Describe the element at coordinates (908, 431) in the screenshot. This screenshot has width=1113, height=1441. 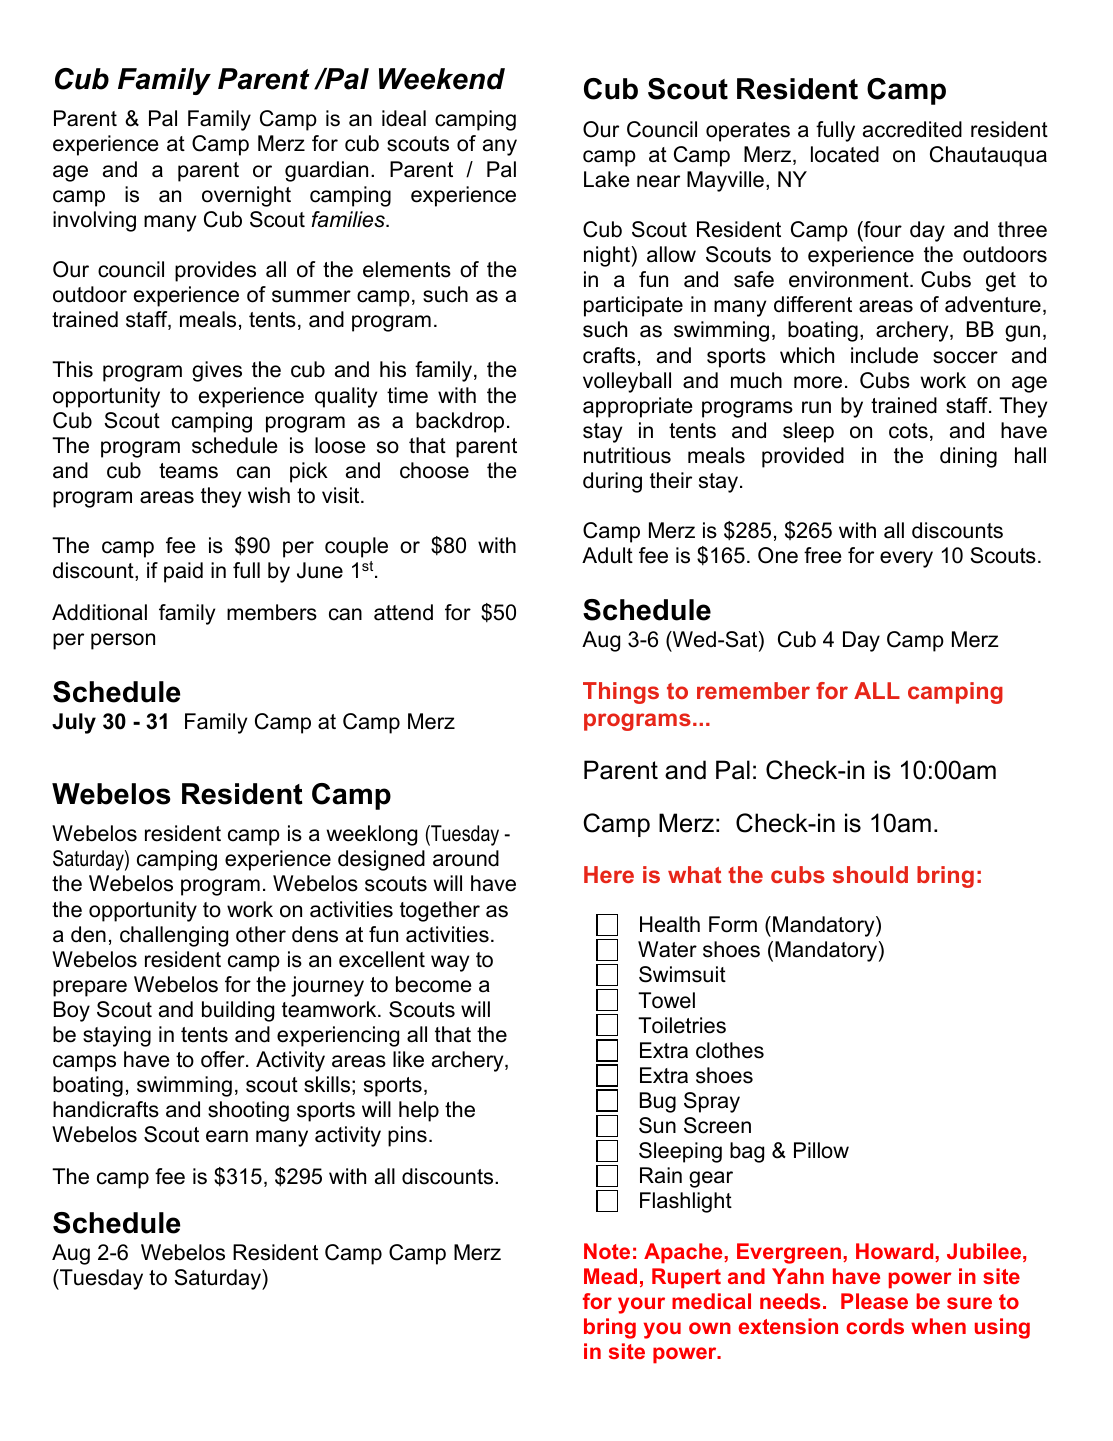
I see `cots` at that location.
